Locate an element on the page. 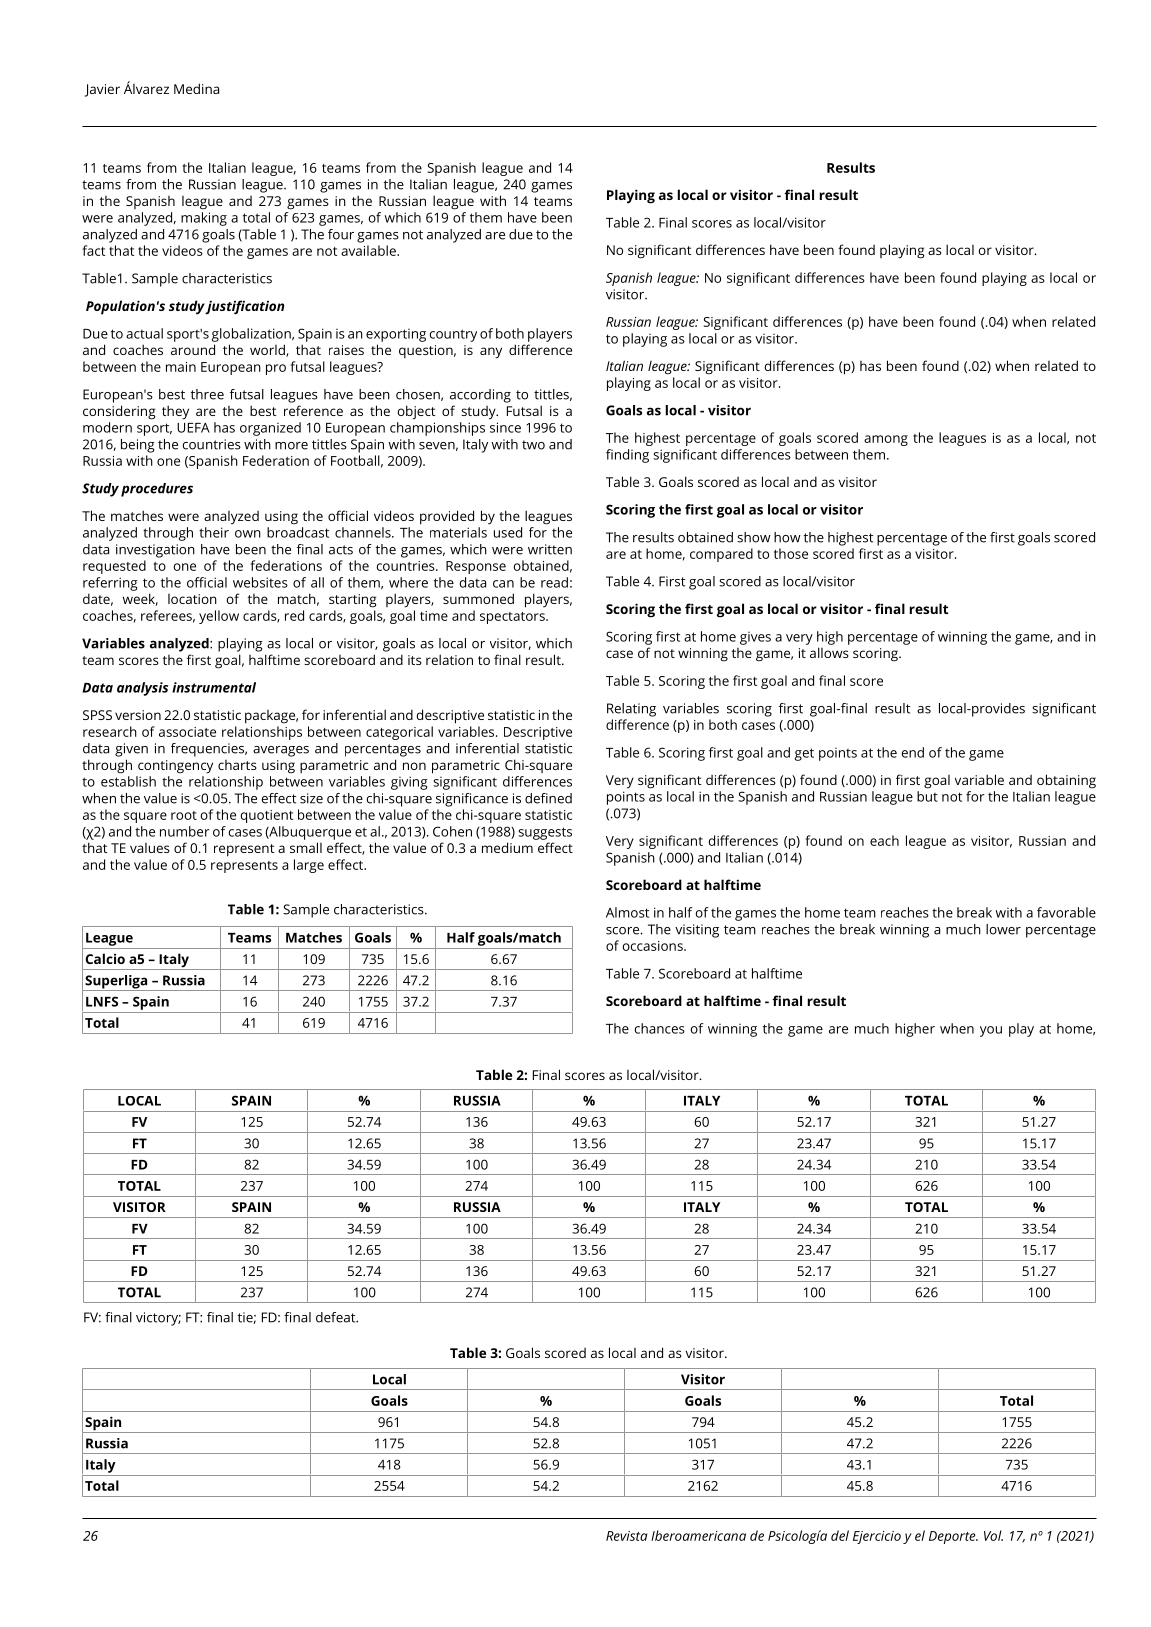  instrumental is located at coordinates (214, 687).
